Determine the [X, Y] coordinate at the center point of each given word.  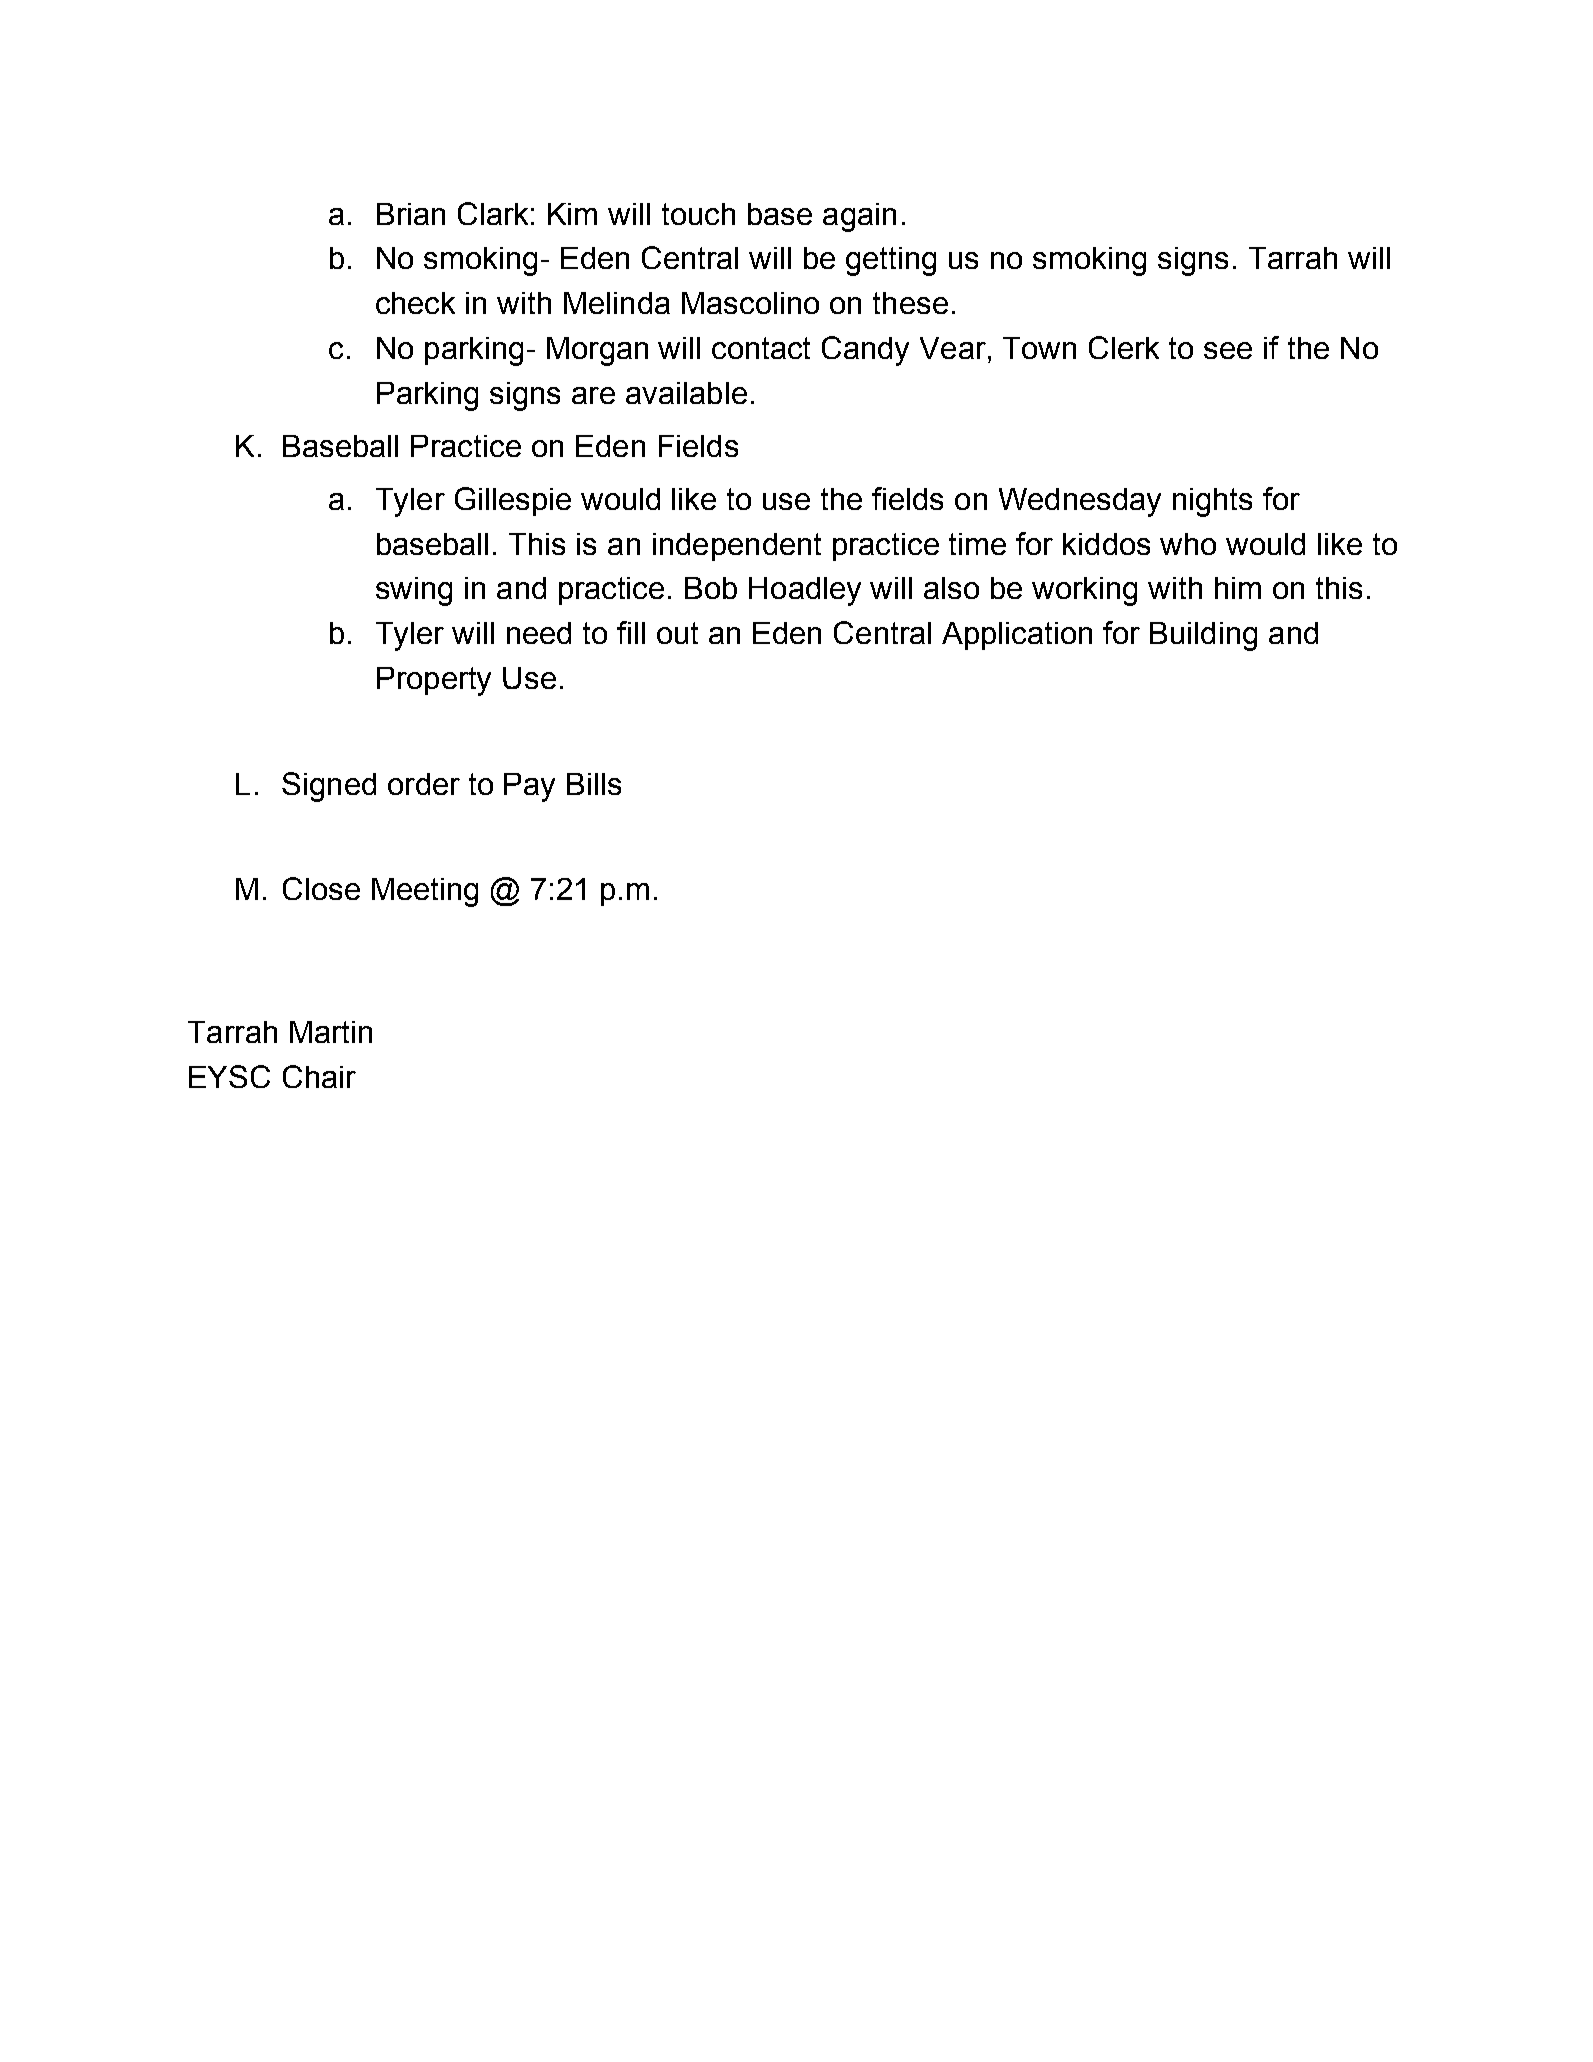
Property [434, 681]
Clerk [1124, 347]
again [859, 217]
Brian [411, 214]
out [677, 633]
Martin [331, 1032]
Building [1203, 636]
